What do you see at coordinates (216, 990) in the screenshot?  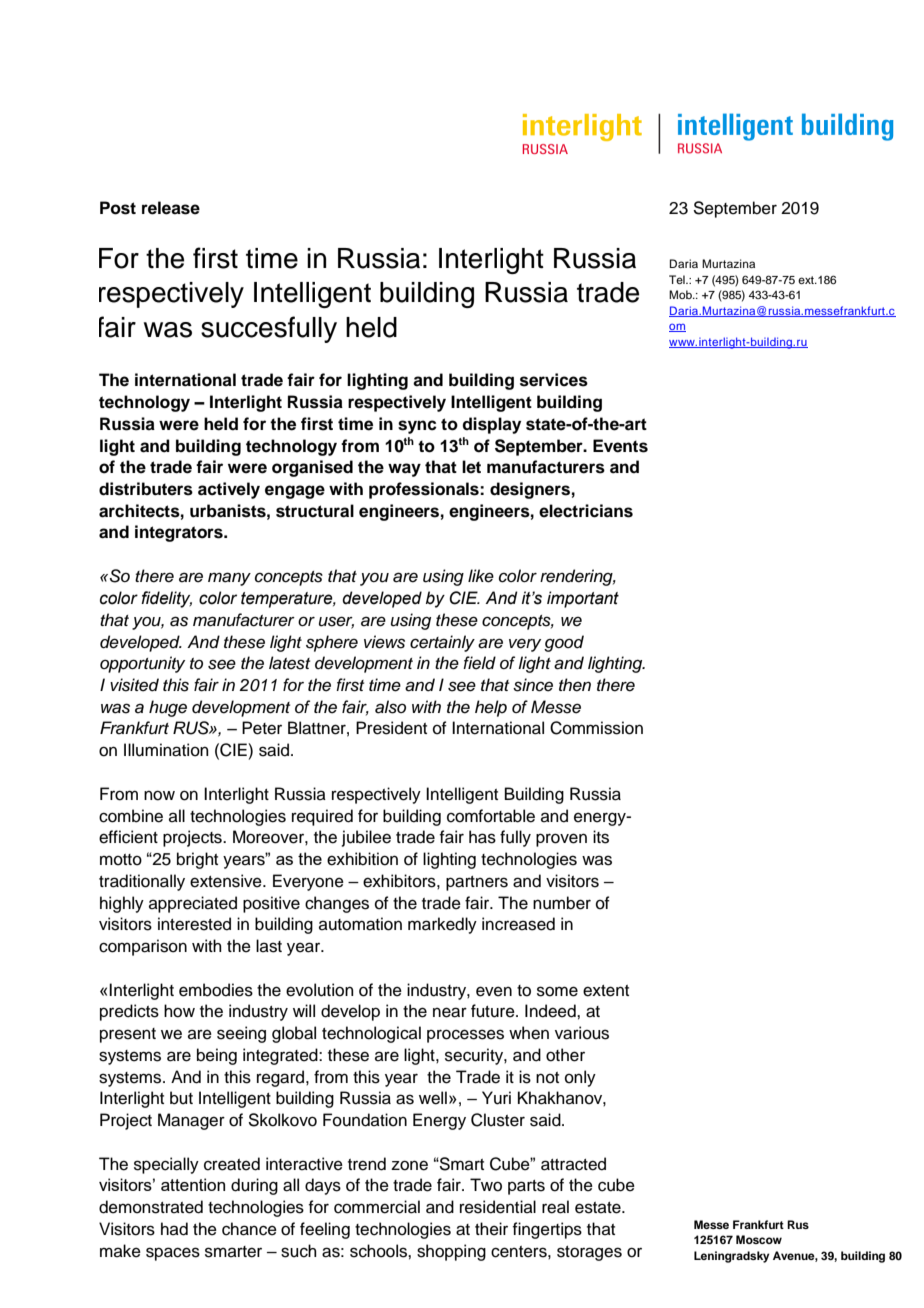 I see `embodies` at bounding box center [216, 990].
